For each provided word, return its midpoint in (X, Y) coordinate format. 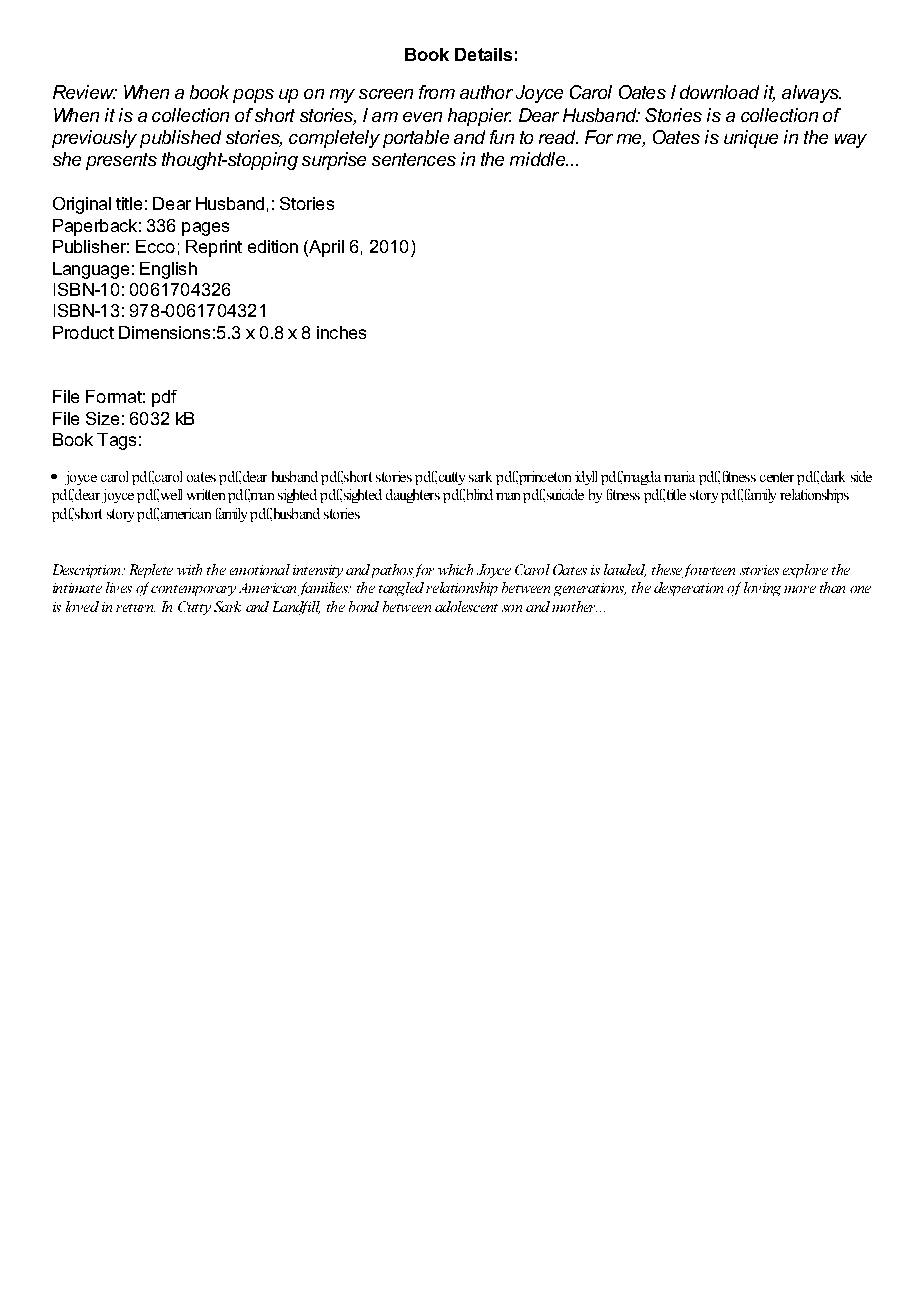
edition (273, 246)
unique (751, 139)
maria (679, 476)
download (719, 92)
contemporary (193, 590)
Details (483, 54)
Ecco (155, 246)
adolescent (466, 606)
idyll (586, 478)
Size (102, 418)
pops (253, 96)
